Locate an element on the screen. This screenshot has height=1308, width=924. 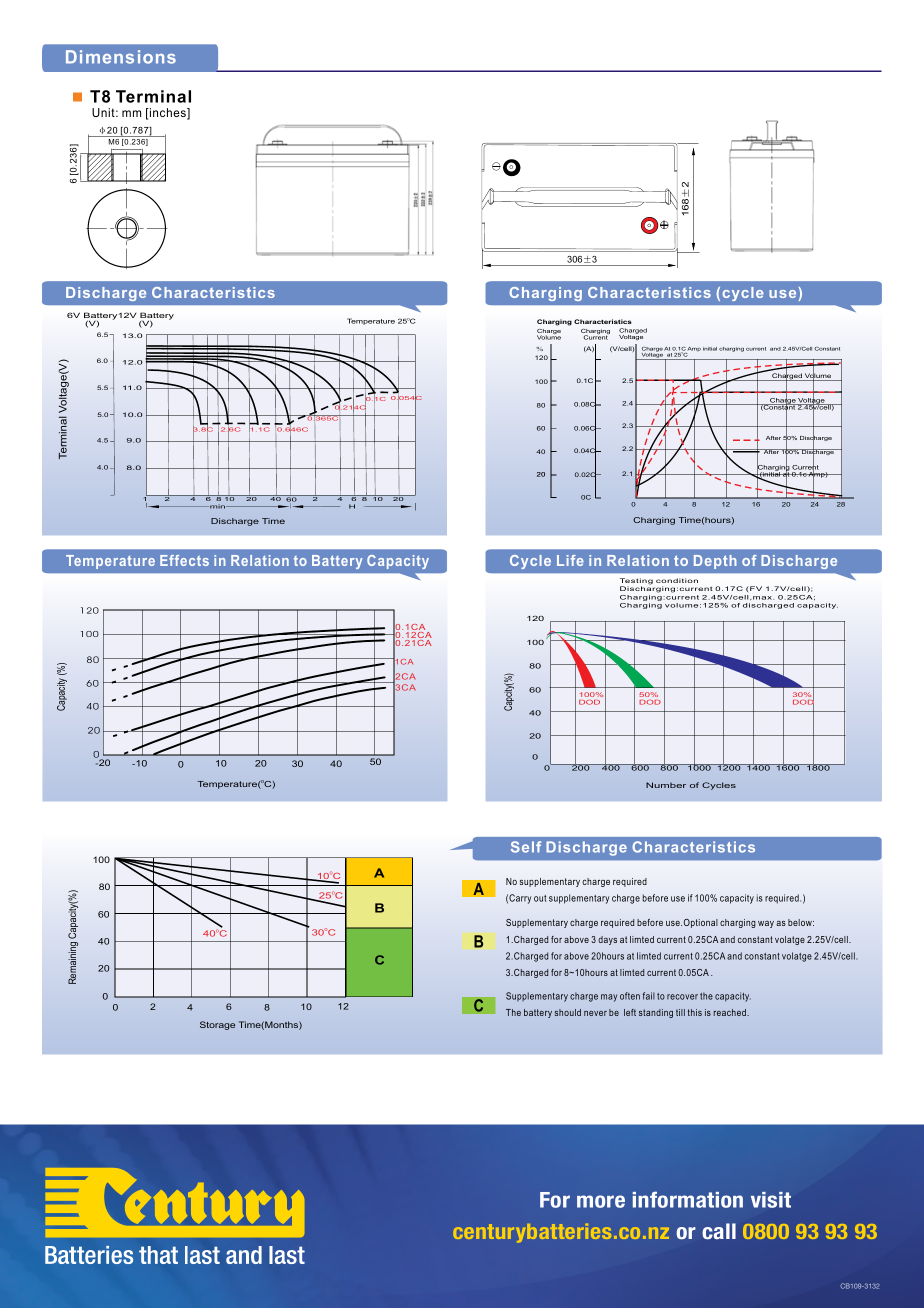
information is located at coordinates (688, 1199).
